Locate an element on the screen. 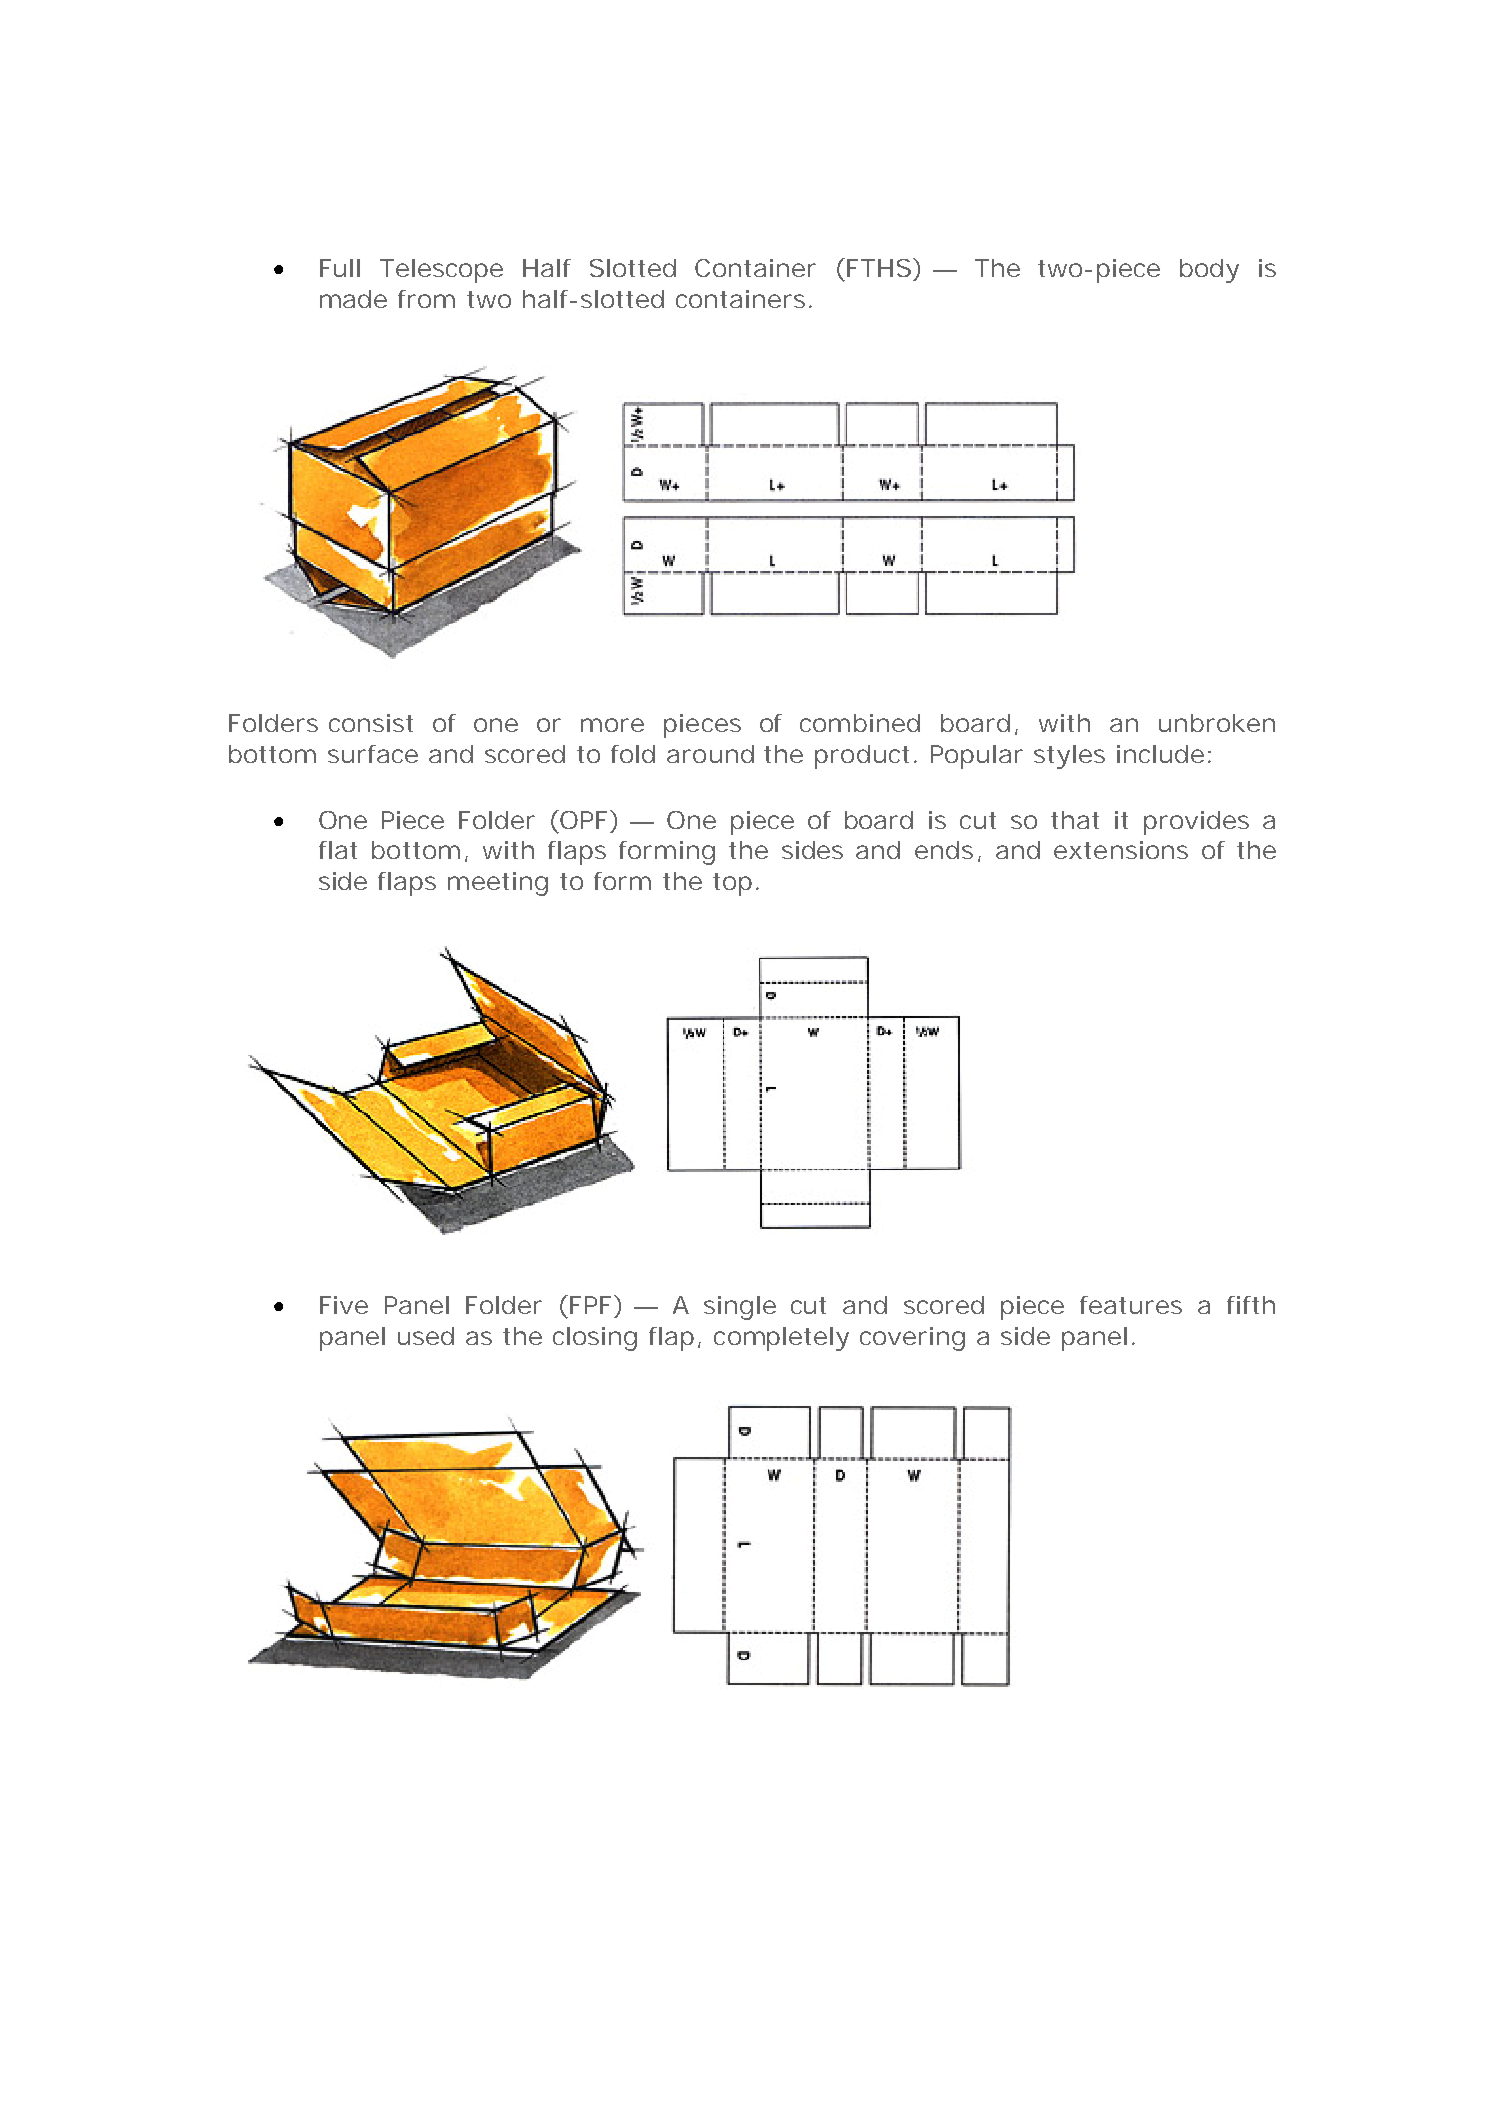 This screenshot has width=1504, height=2128. from is located at coordinates (426, 299).
